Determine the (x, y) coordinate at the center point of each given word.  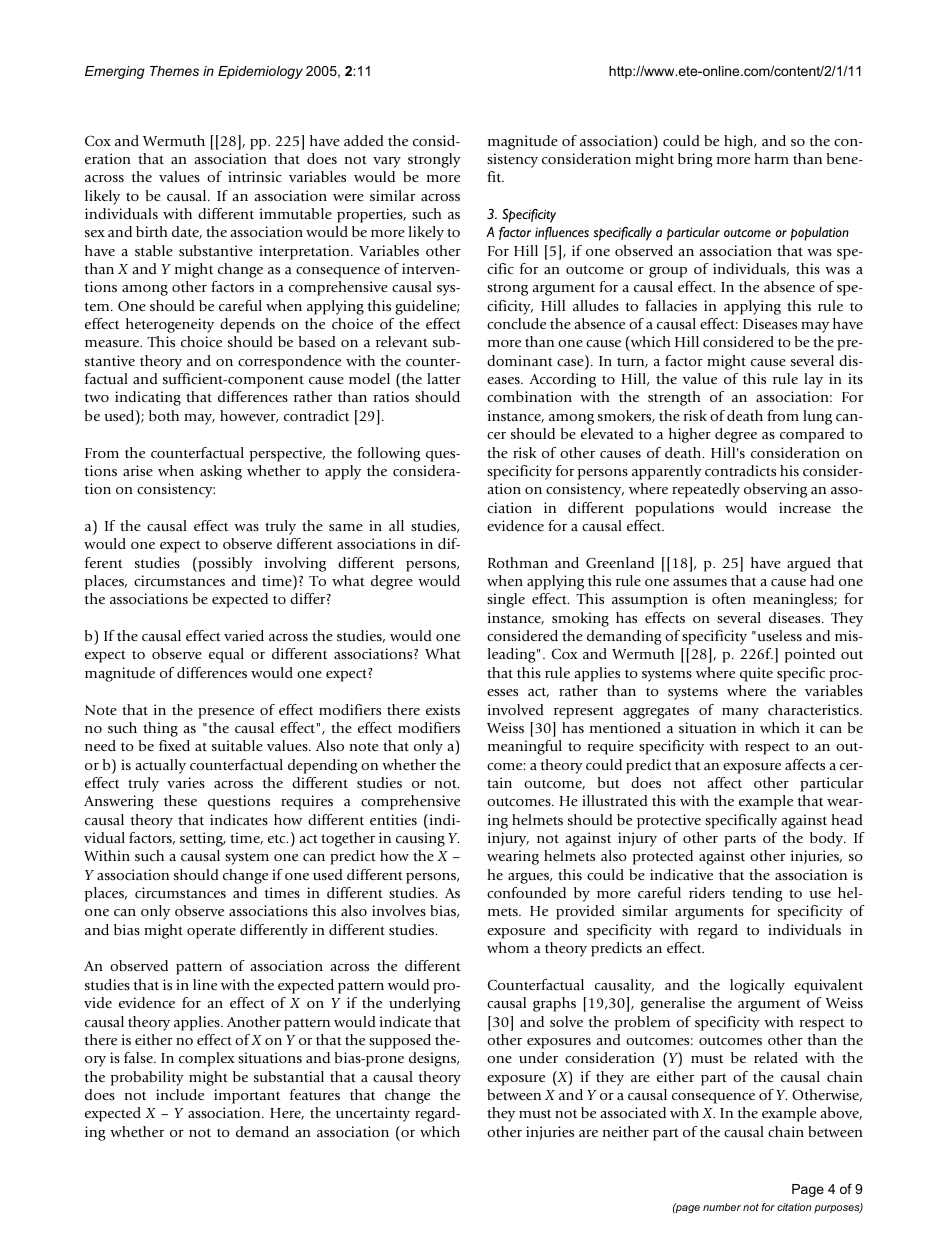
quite (756, 674)
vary (387, 162)
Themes (174, 71)
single (506, 600)
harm (771, 158)
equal (226, 655)
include (180, 1094)
